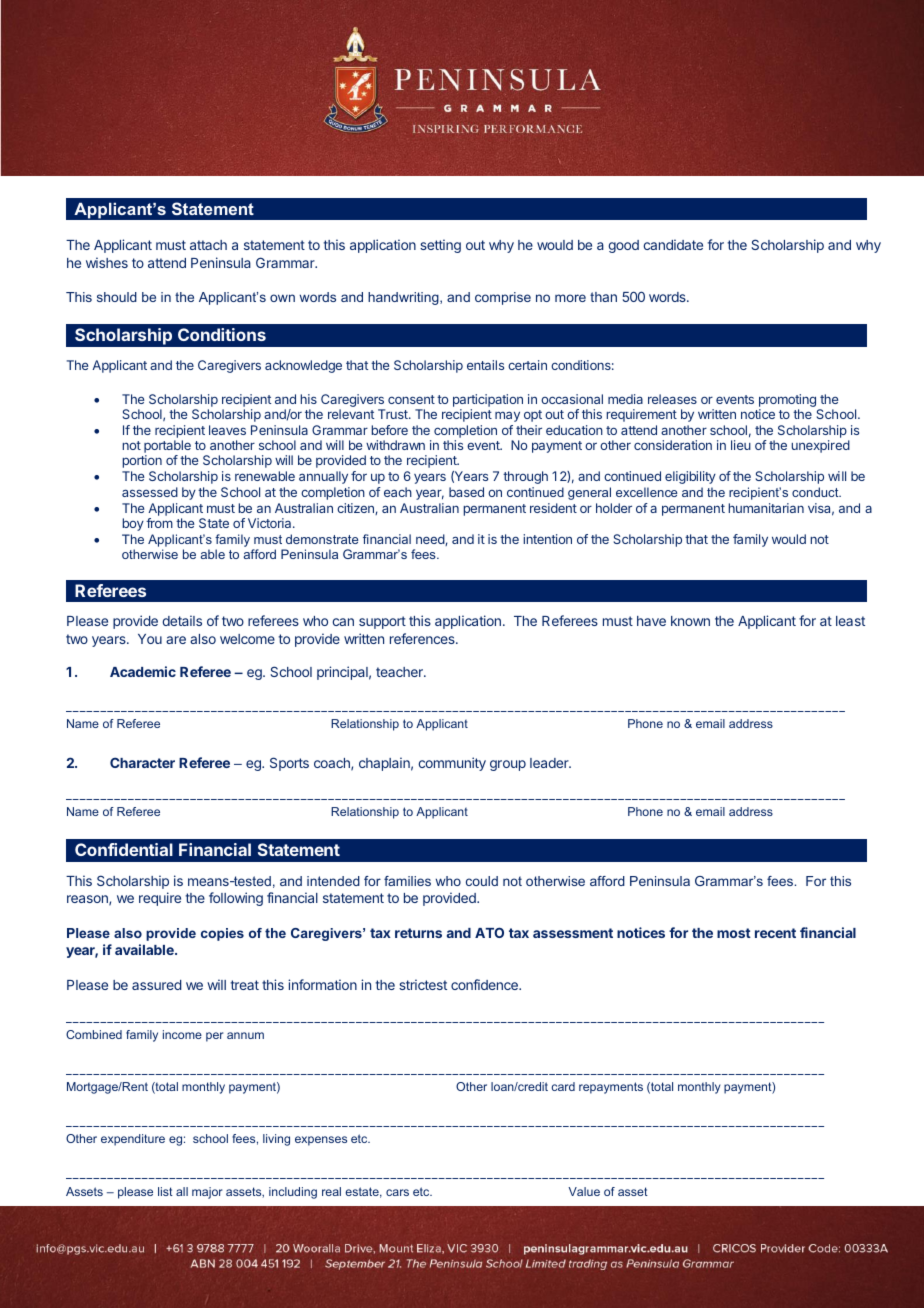 The width and height of the page is (924, 1308). Describe the element at coordinates (165, 1191) in the page. I see `list` at that location.
